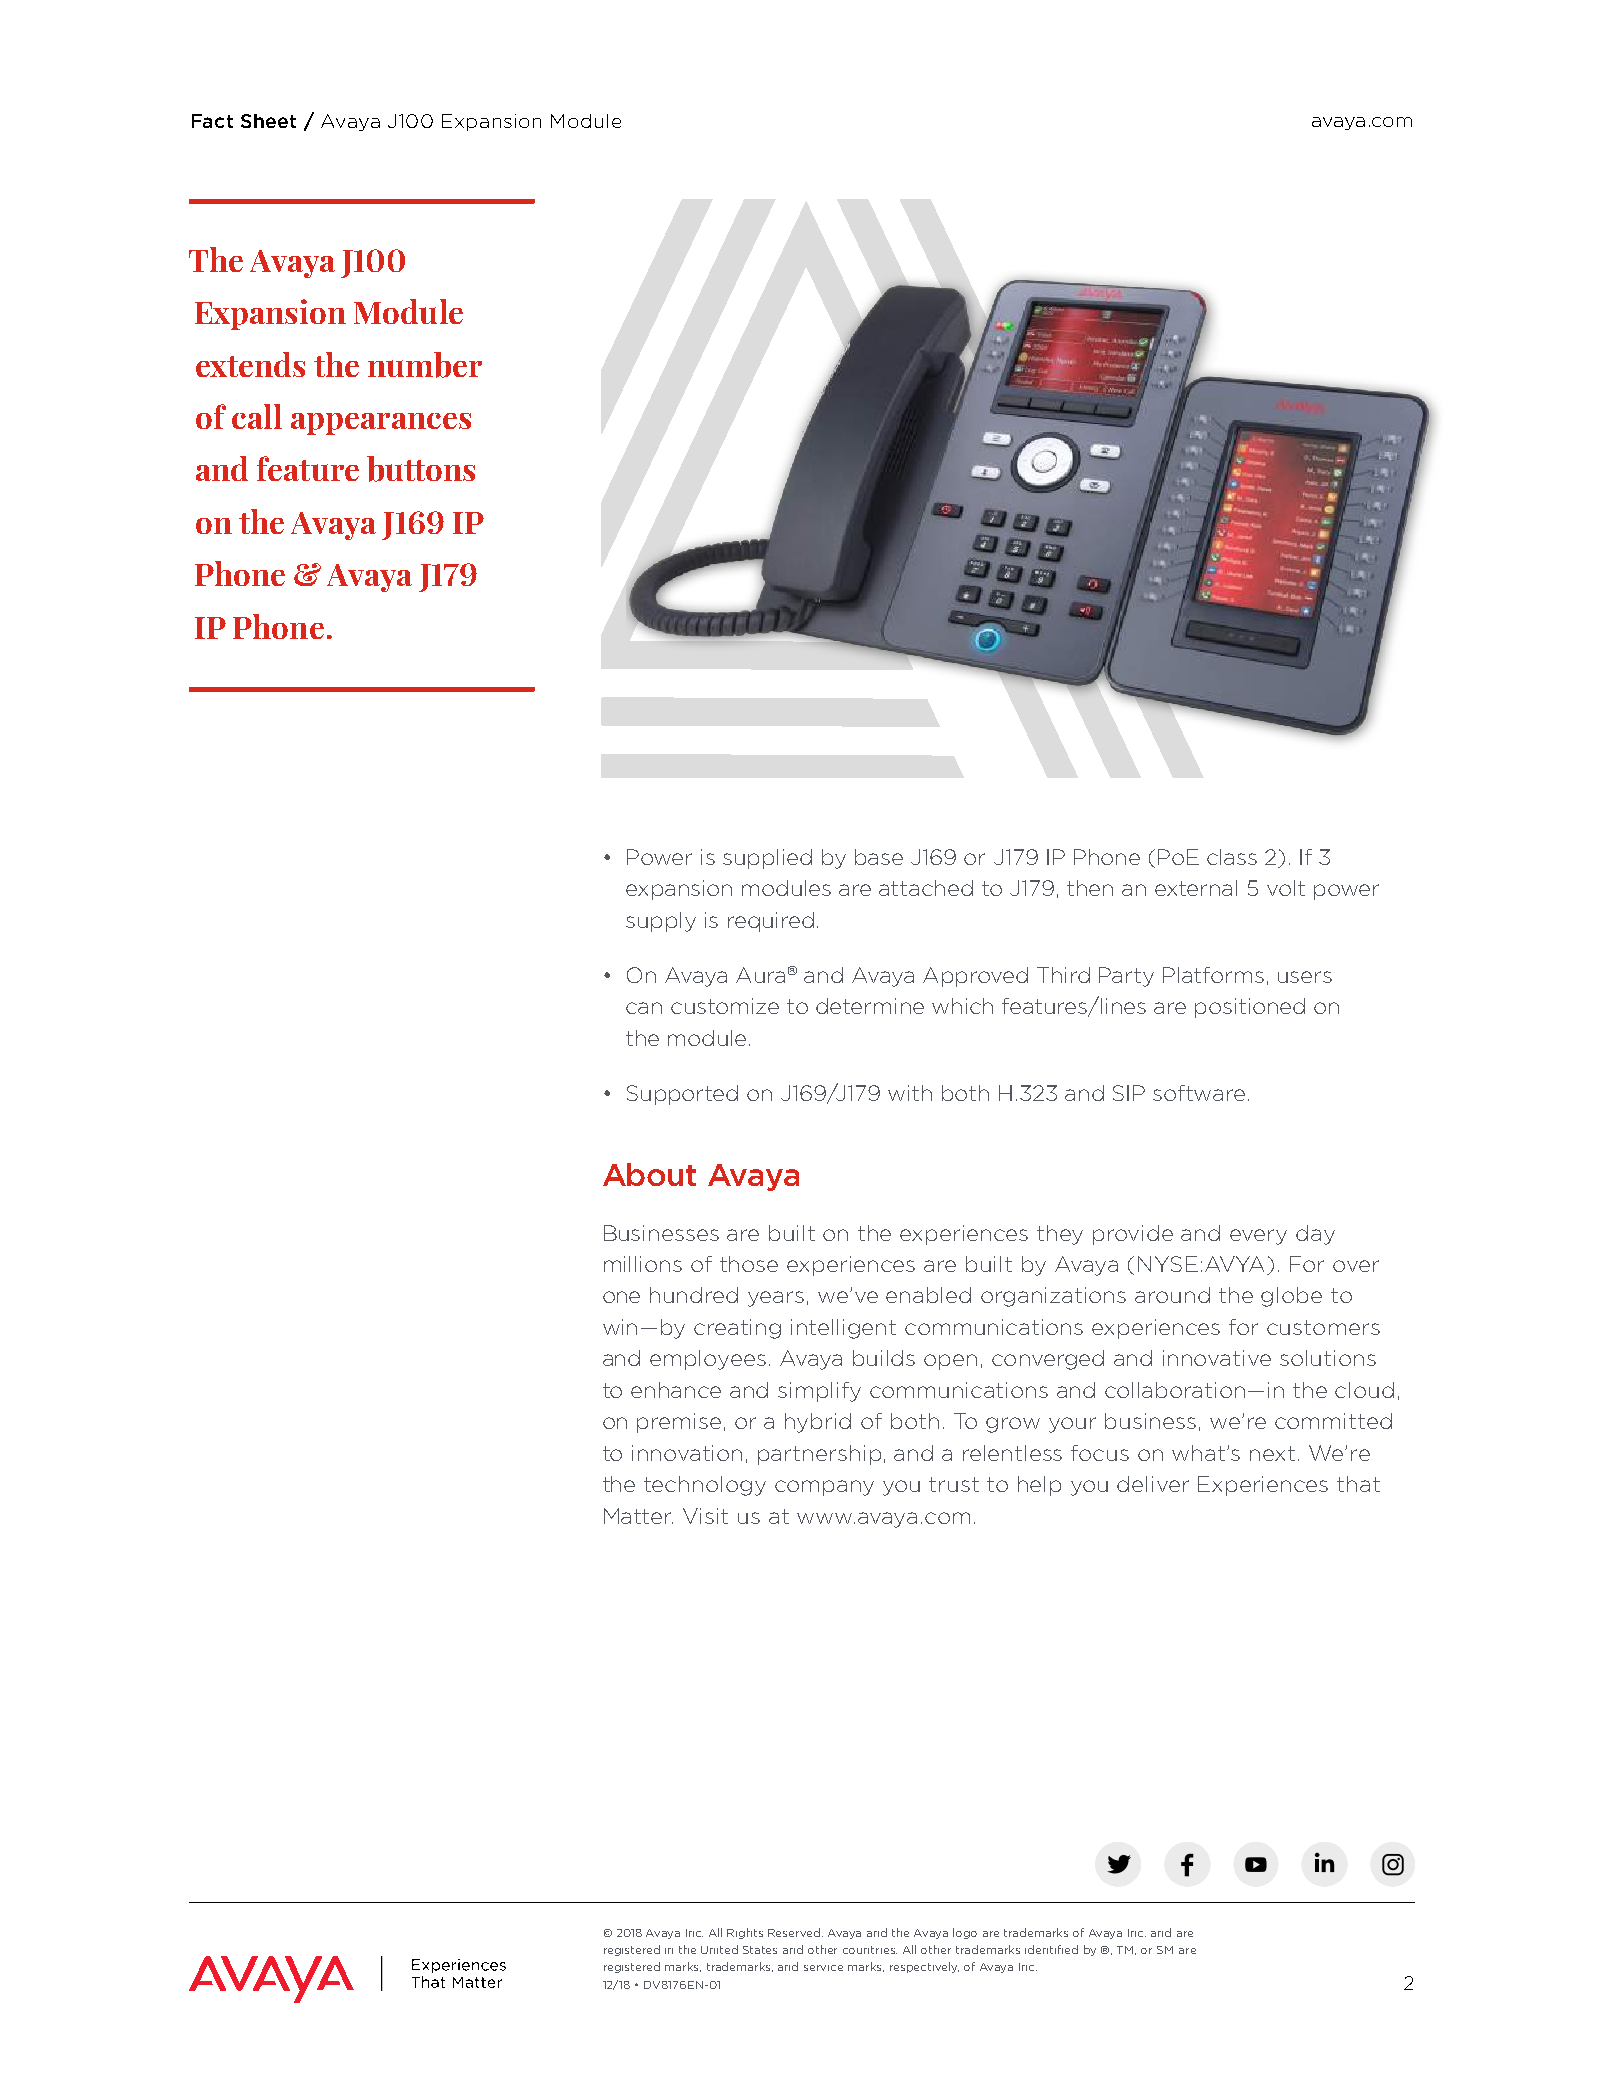 This screenshot has width=1604, height=2075. I want to click on Sheet, so click(268, 121).
